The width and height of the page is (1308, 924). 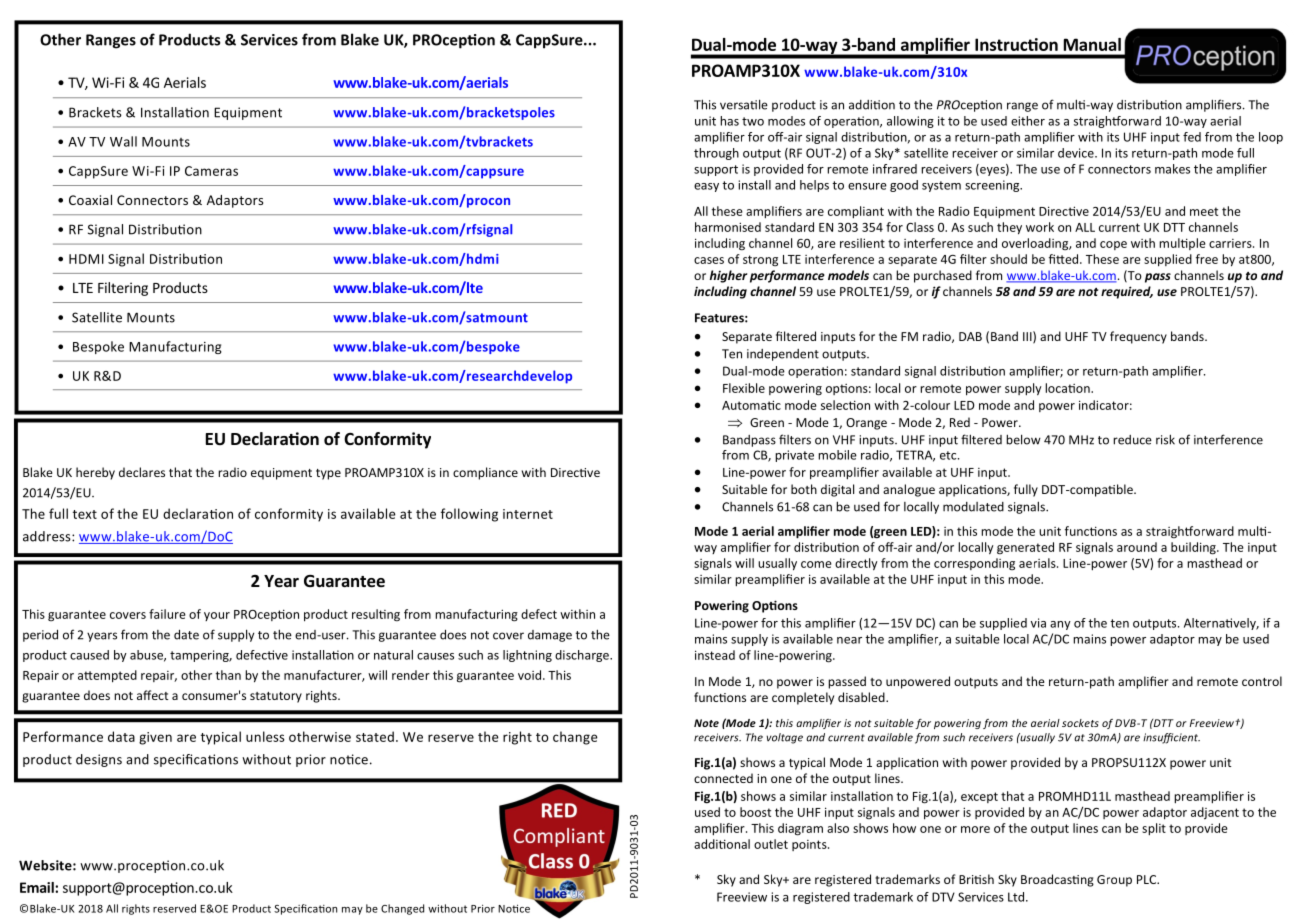 What do you see at coordinates (167, 614) in the page?
I see `failure` at bounding box center [167, 614].
